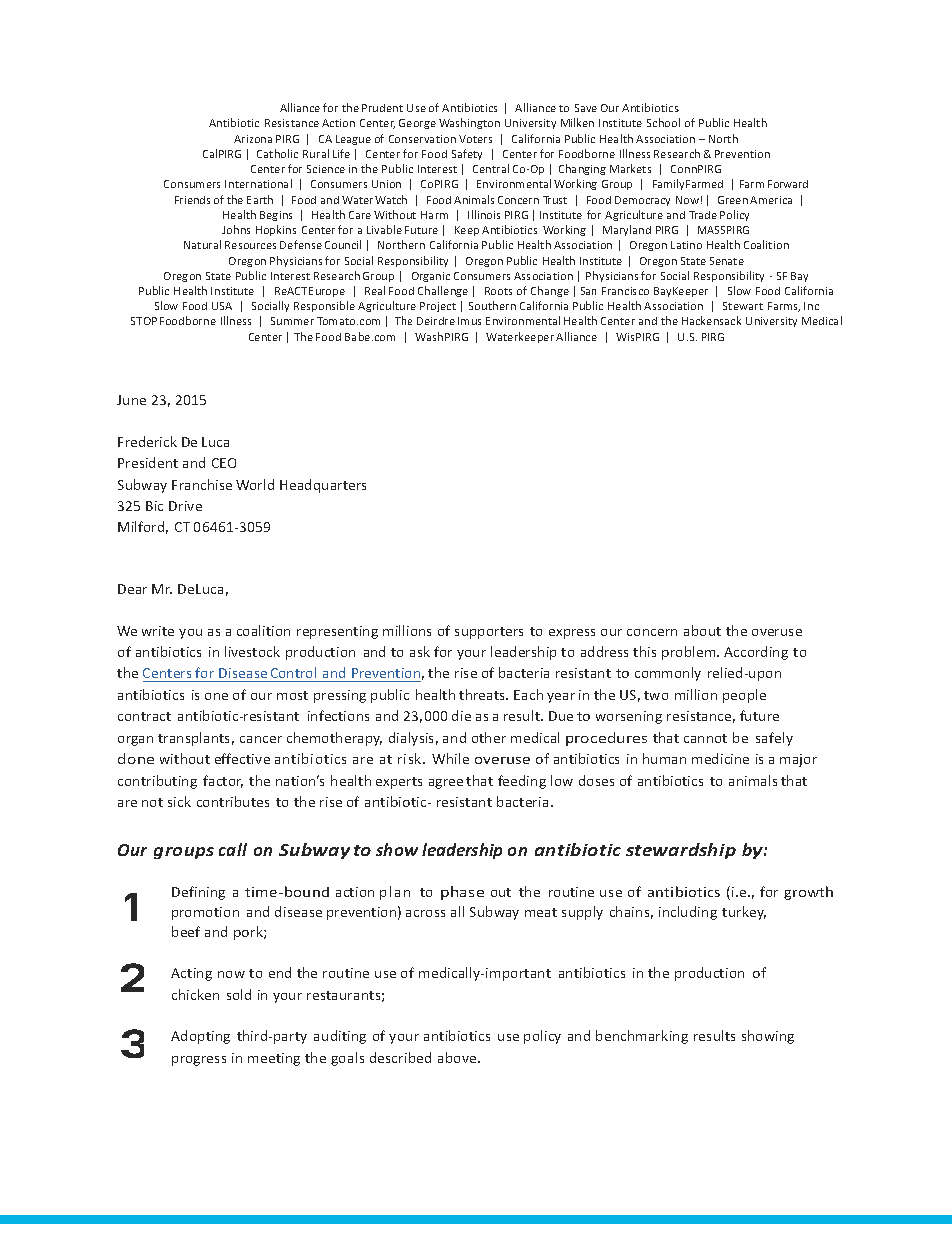 The height and width of the screenshot is (1233, 952). I want to click on Adopting, so click(200, 1037).
